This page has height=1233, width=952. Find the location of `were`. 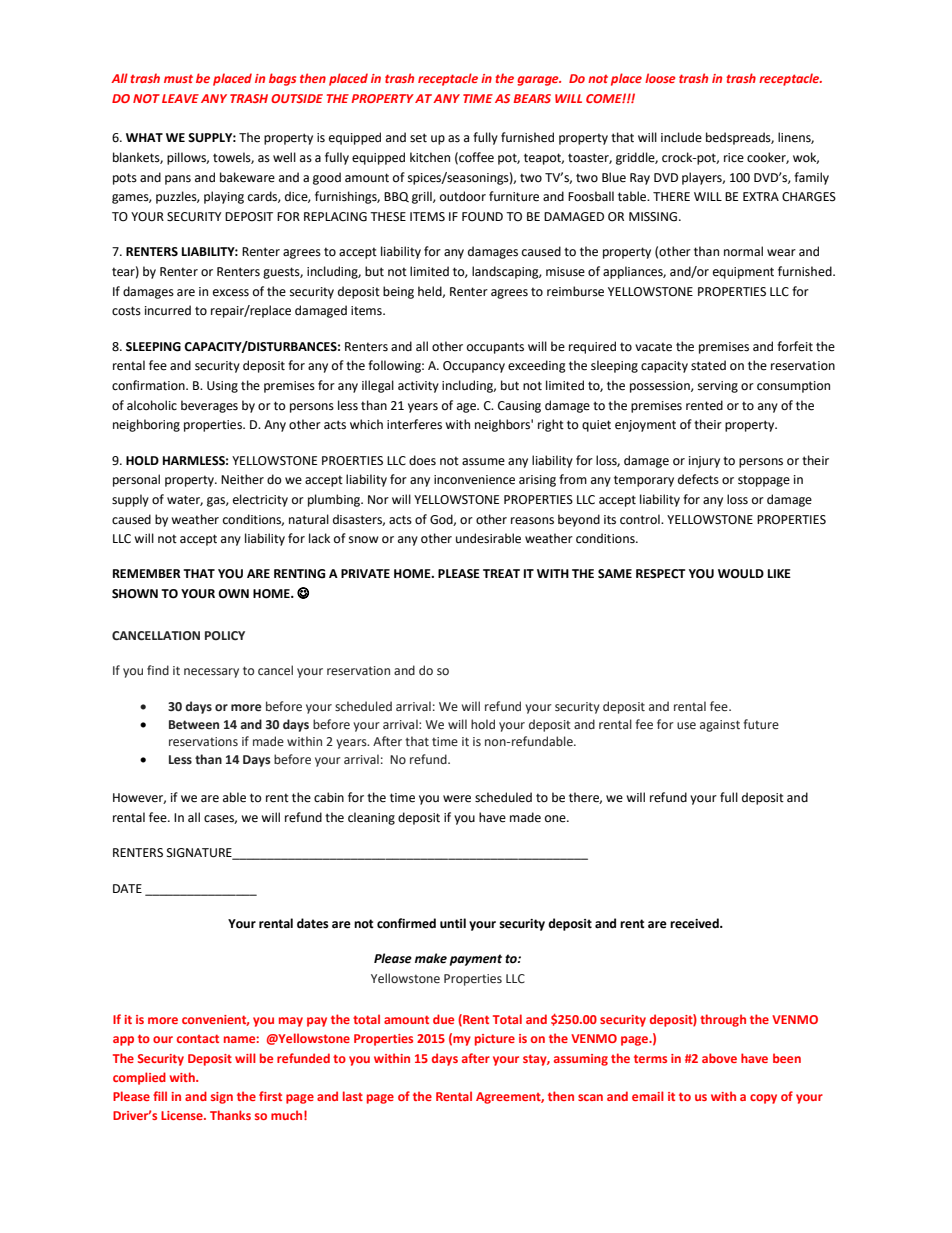

were is located at coordinates (457, 799).
